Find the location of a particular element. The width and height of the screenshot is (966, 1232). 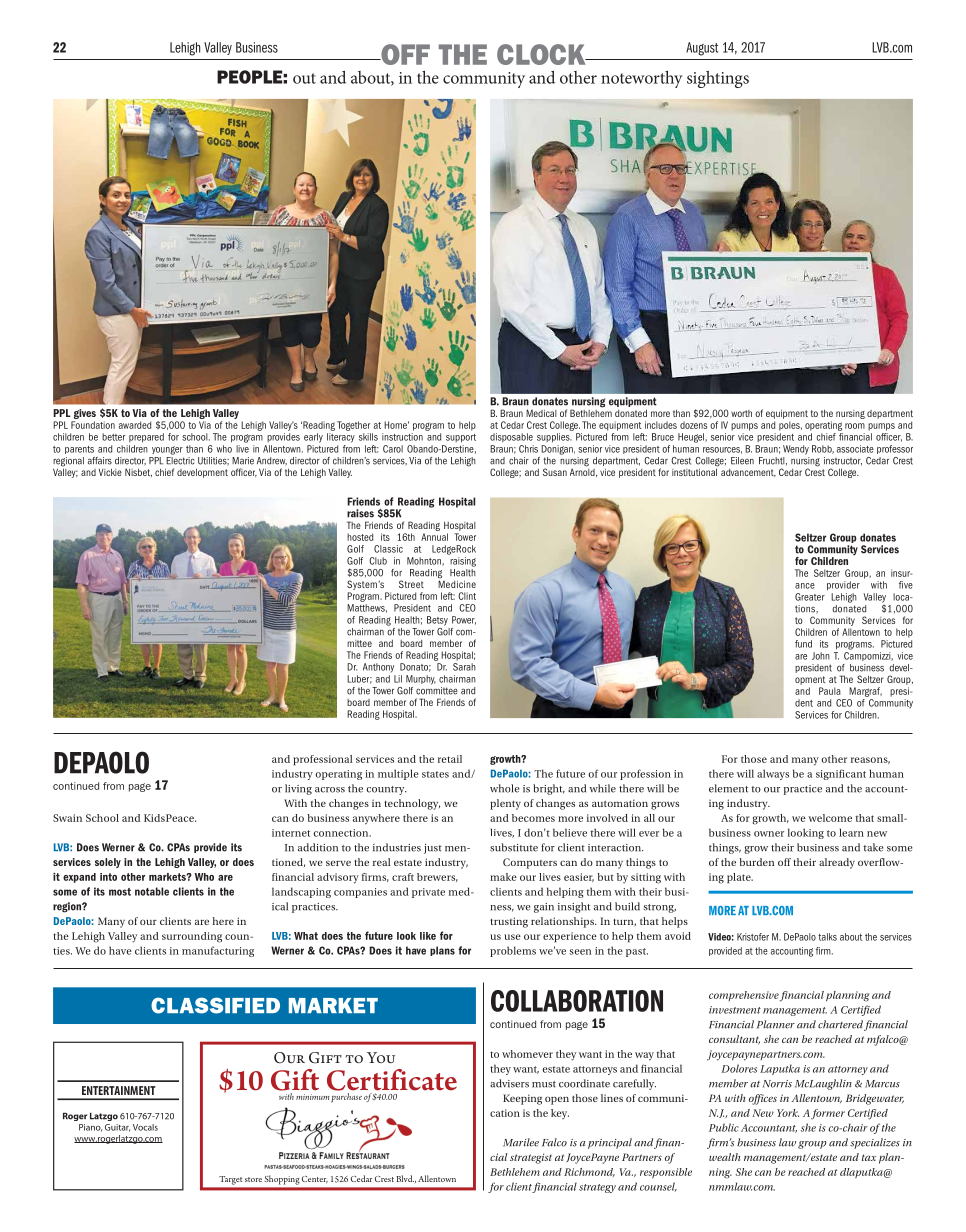

room is located at coordinates (855, 426).
